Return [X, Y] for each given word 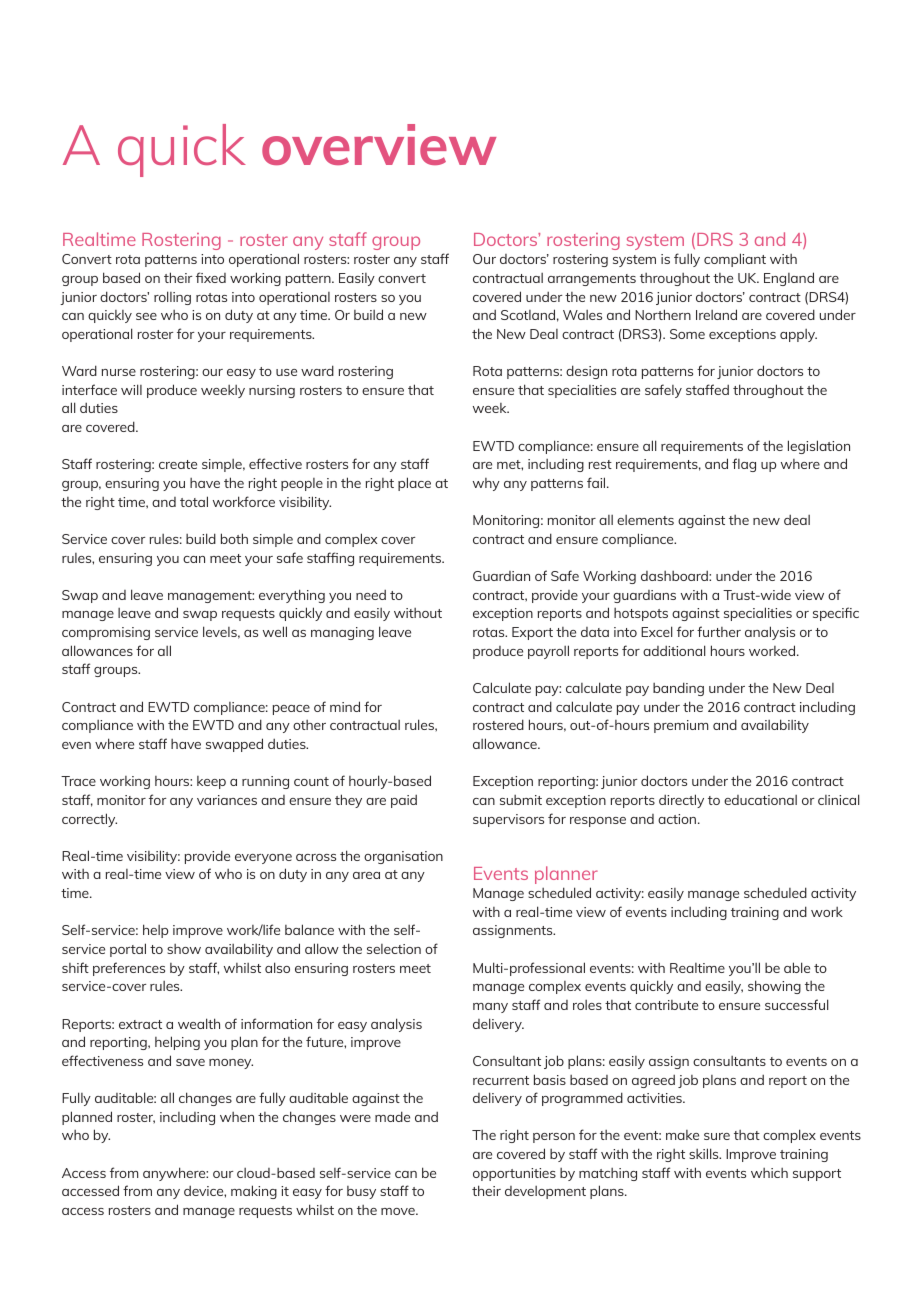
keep [211, 782]
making [254, 1192]
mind [345, 706]
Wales [582, 315]
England [789, 279]
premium [681, 726]
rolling [172, 298]
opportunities [514, 1174]
